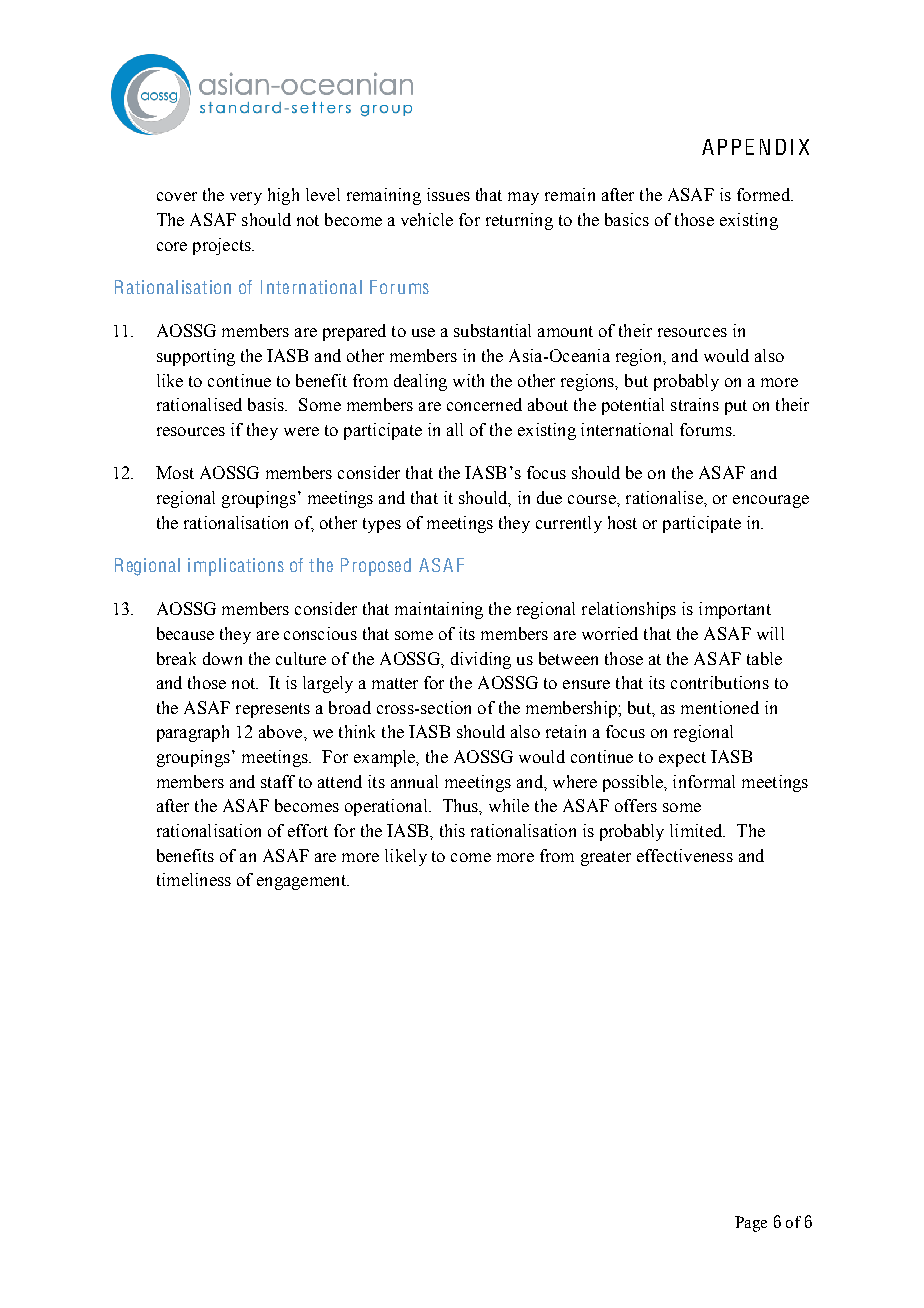 This image has width=924, height=1308. Describe the element at coordinates (627, 219) in the image. I see `basics` at that location.
